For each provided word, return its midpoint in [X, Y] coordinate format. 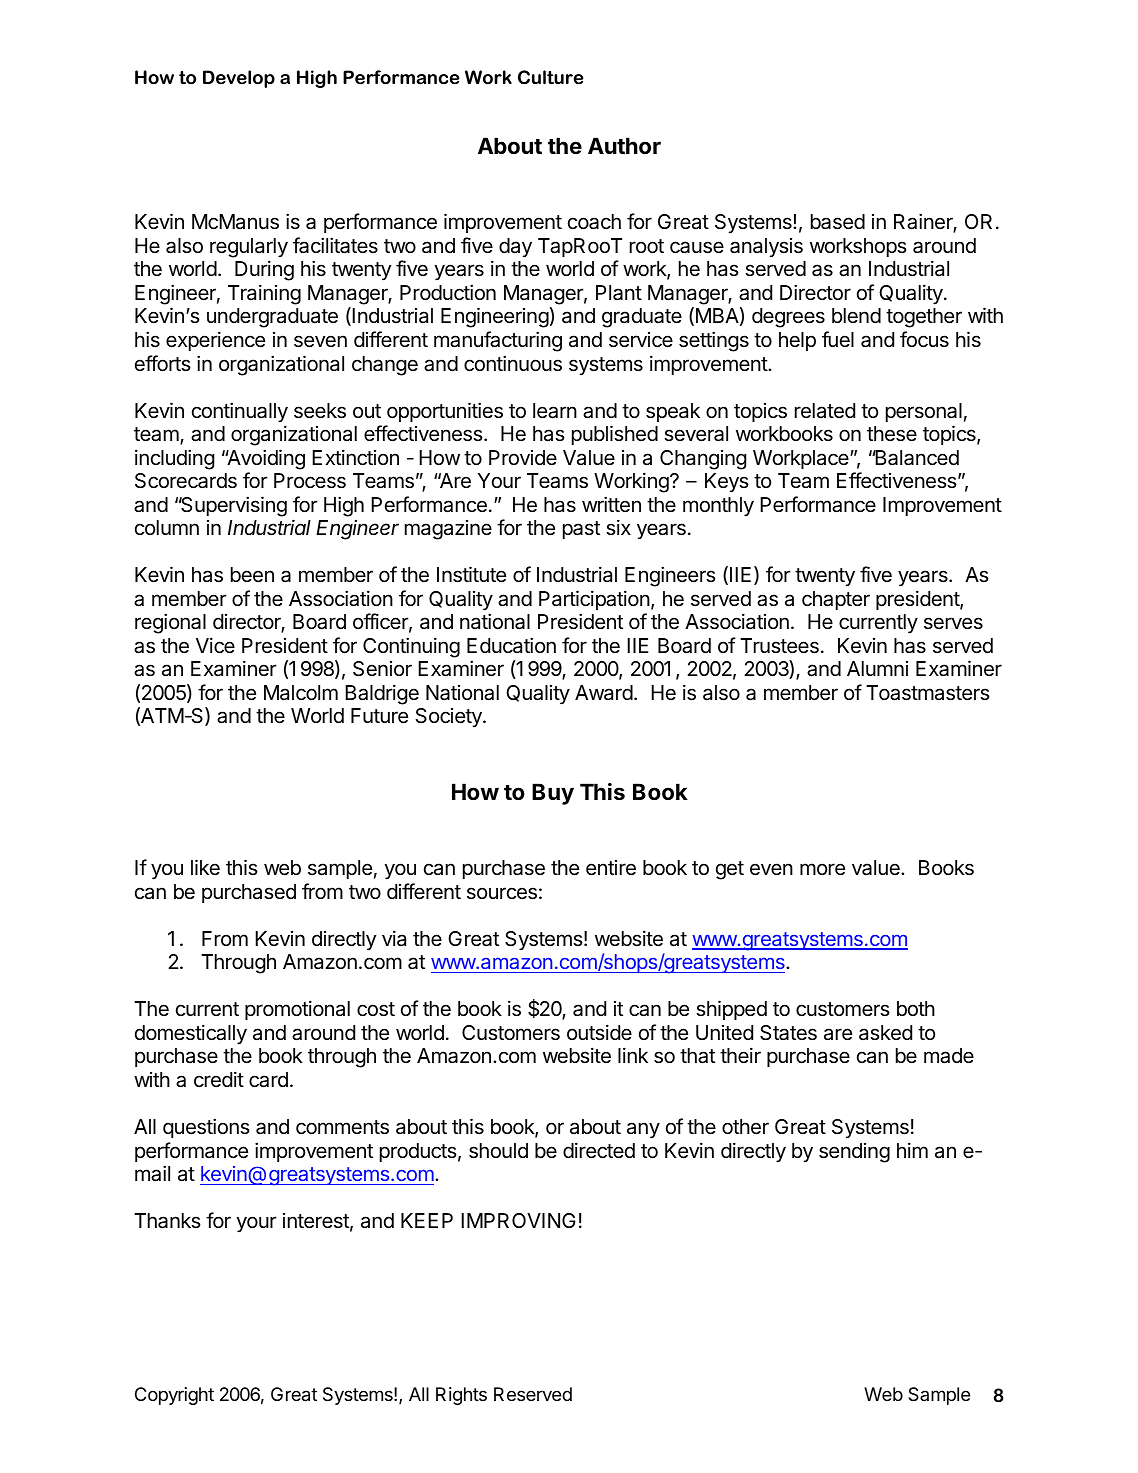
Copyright [174, 1396]
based [838, 222]
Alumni [877, 668]
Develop [239, 79]
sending [854, 1153]
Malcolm [301, 693]
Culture [551, 77]
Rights [461, 1396]
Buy [553, 794]
